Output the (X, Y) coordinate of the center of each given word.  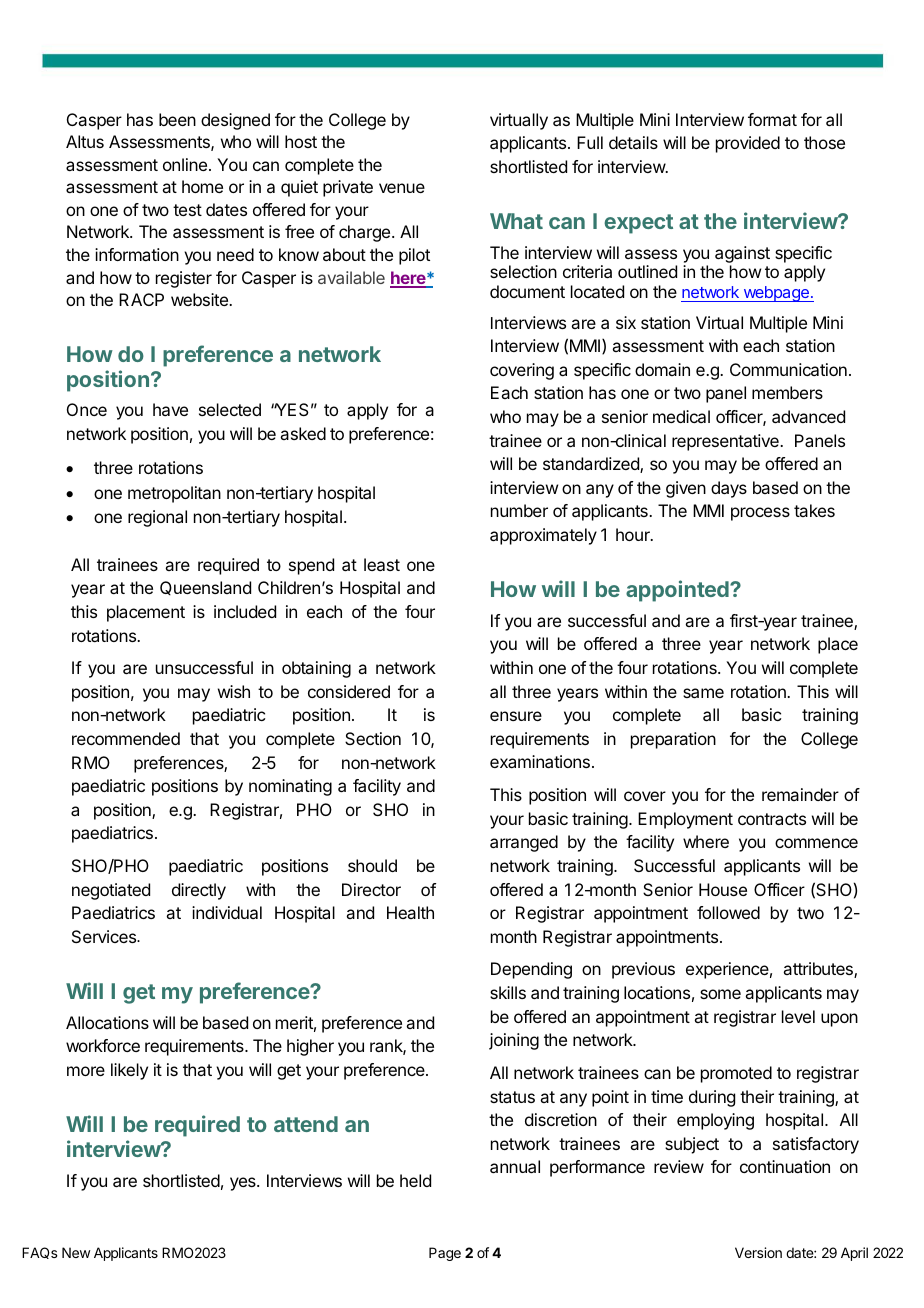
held (415, 1180)
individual (227, 912)
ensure (516, 716)
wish (234, 691)
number (519, 510)
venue (402, 188)
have (170, 409)
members (787, 392)
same (703, 693)
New (76, 1252)
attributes (819, 970)
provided (748, 144)
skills (508, 992)
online (186, 164)
